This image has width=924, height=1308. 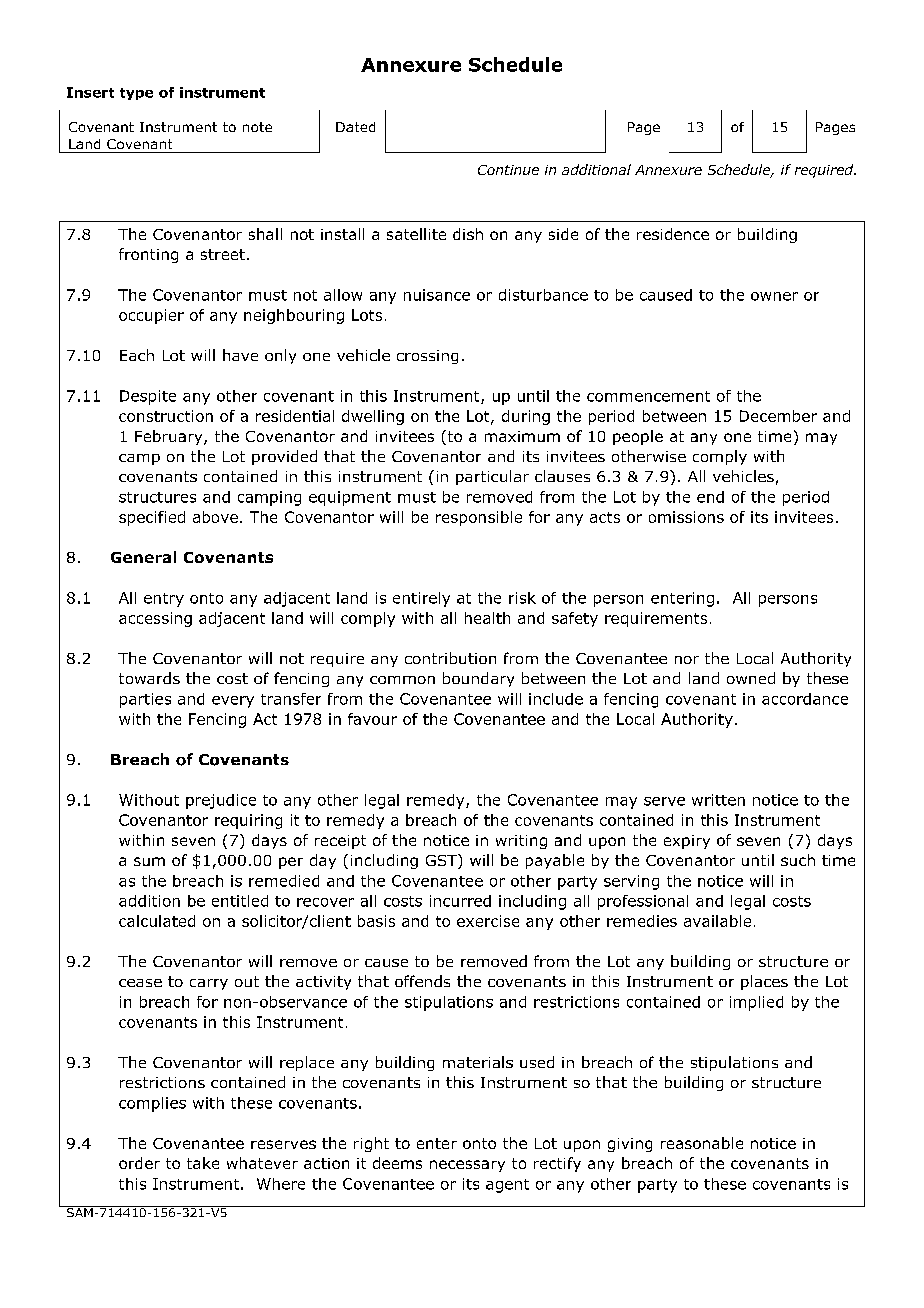 I want to click on necessary, so click(x=467, y=1166).
